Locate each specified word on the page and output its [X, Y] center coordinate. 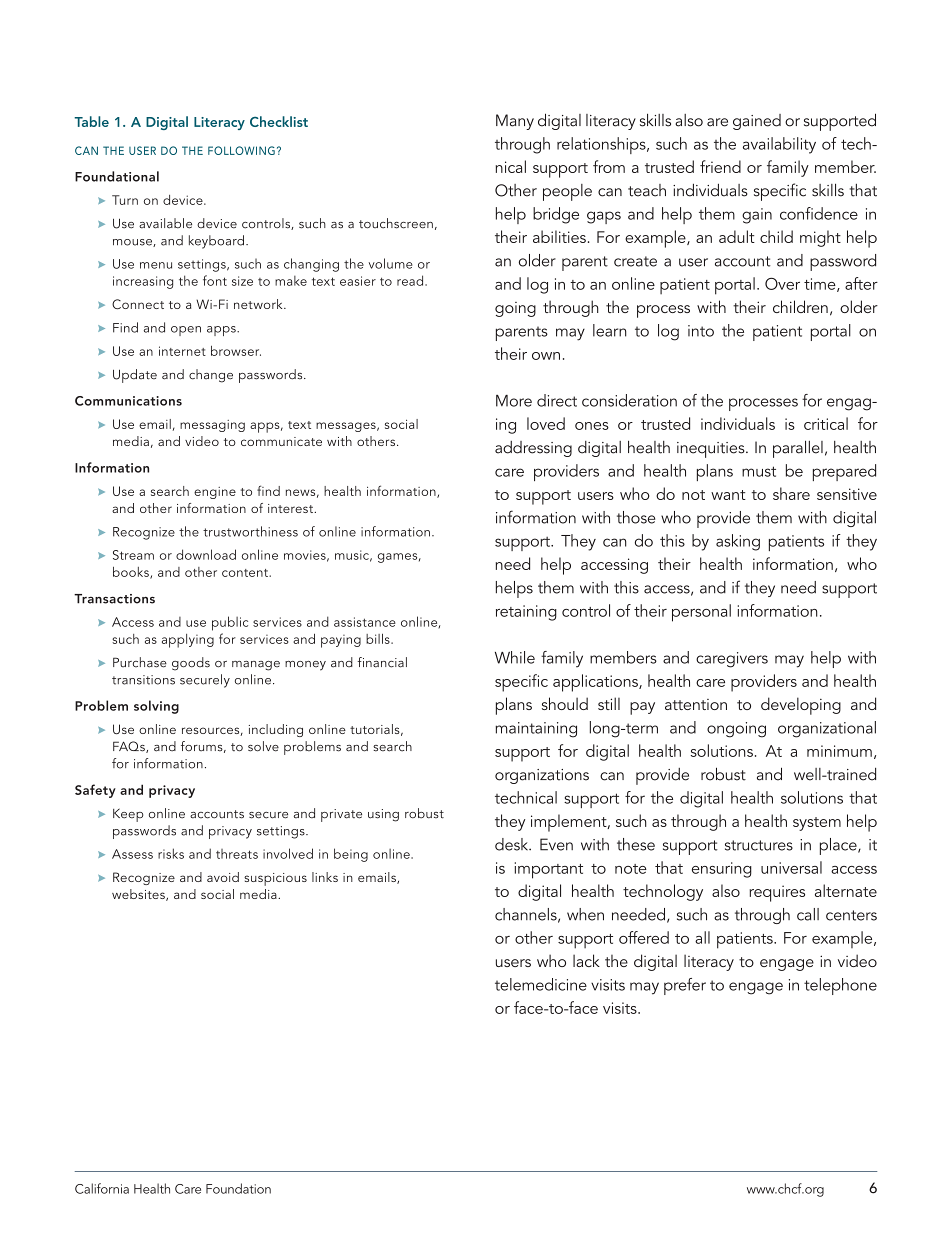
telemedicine [541, 984]
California [102, 1188]
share [791, 493]
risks [171, 853]
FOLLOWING [241, 150]
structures [759, 845]
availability [779, 145]
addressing [533, 449]
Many [515, 122]
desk [513, 844]
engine [215, 493]
